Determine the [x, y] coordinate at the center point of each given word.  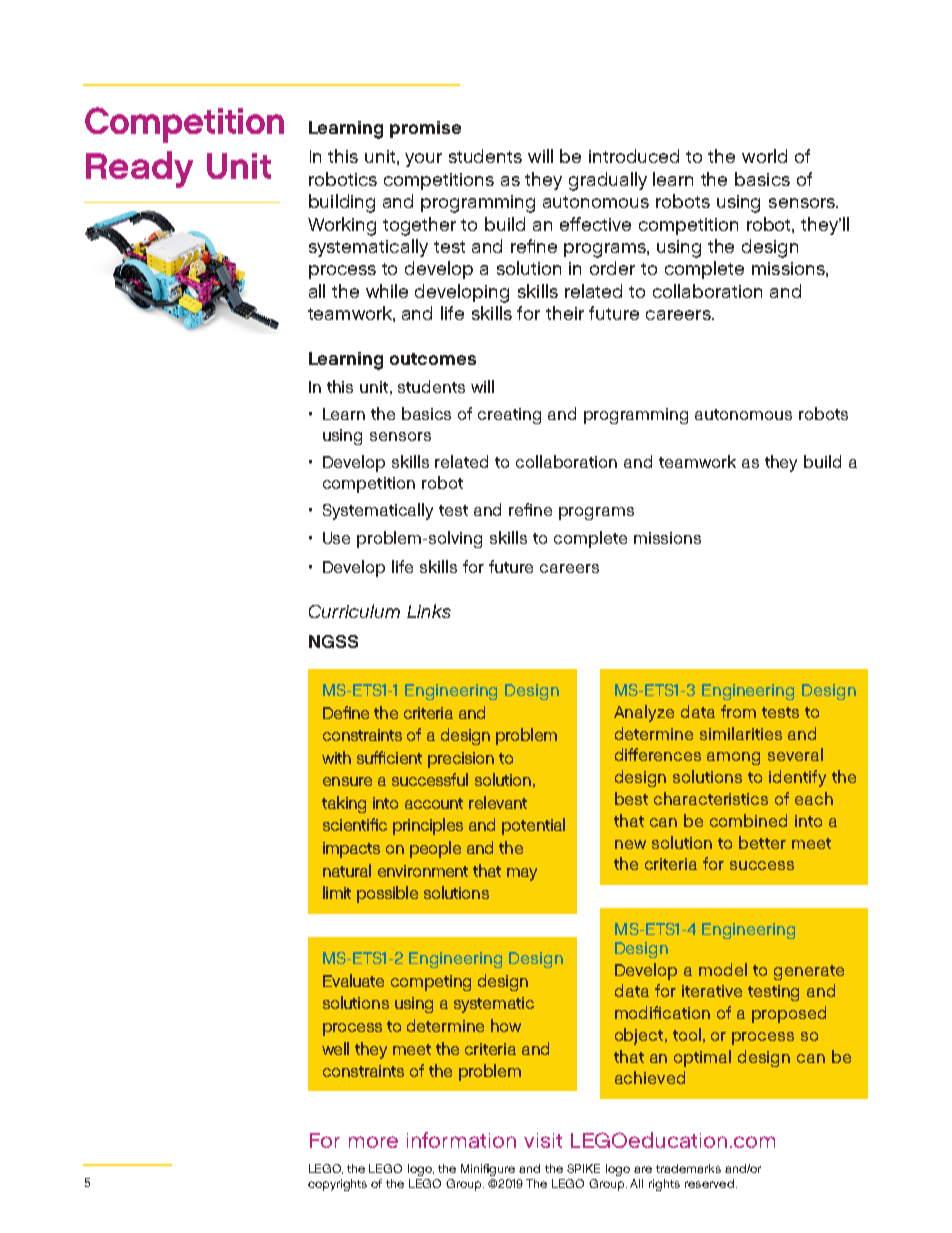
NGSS [333, 641]
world [764, 156]
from [738, 711]
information [461, 1140]
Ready [139, 169]
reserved [709, 1183]
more [373, 1142]
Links [429, 611]
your [423, 160]
